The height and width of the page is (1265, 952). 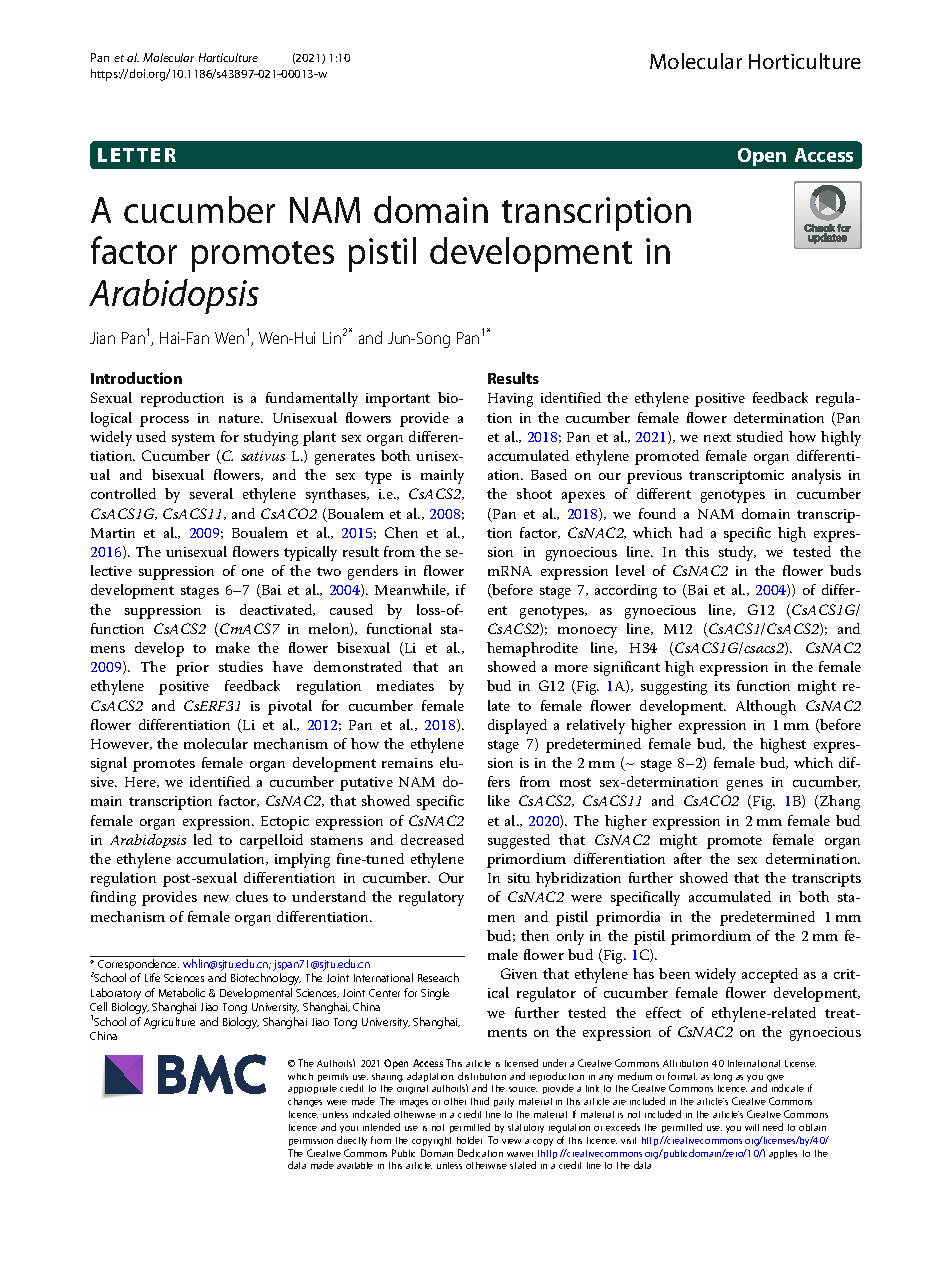 I want to click on holder, so click(x=469, y=1140).
